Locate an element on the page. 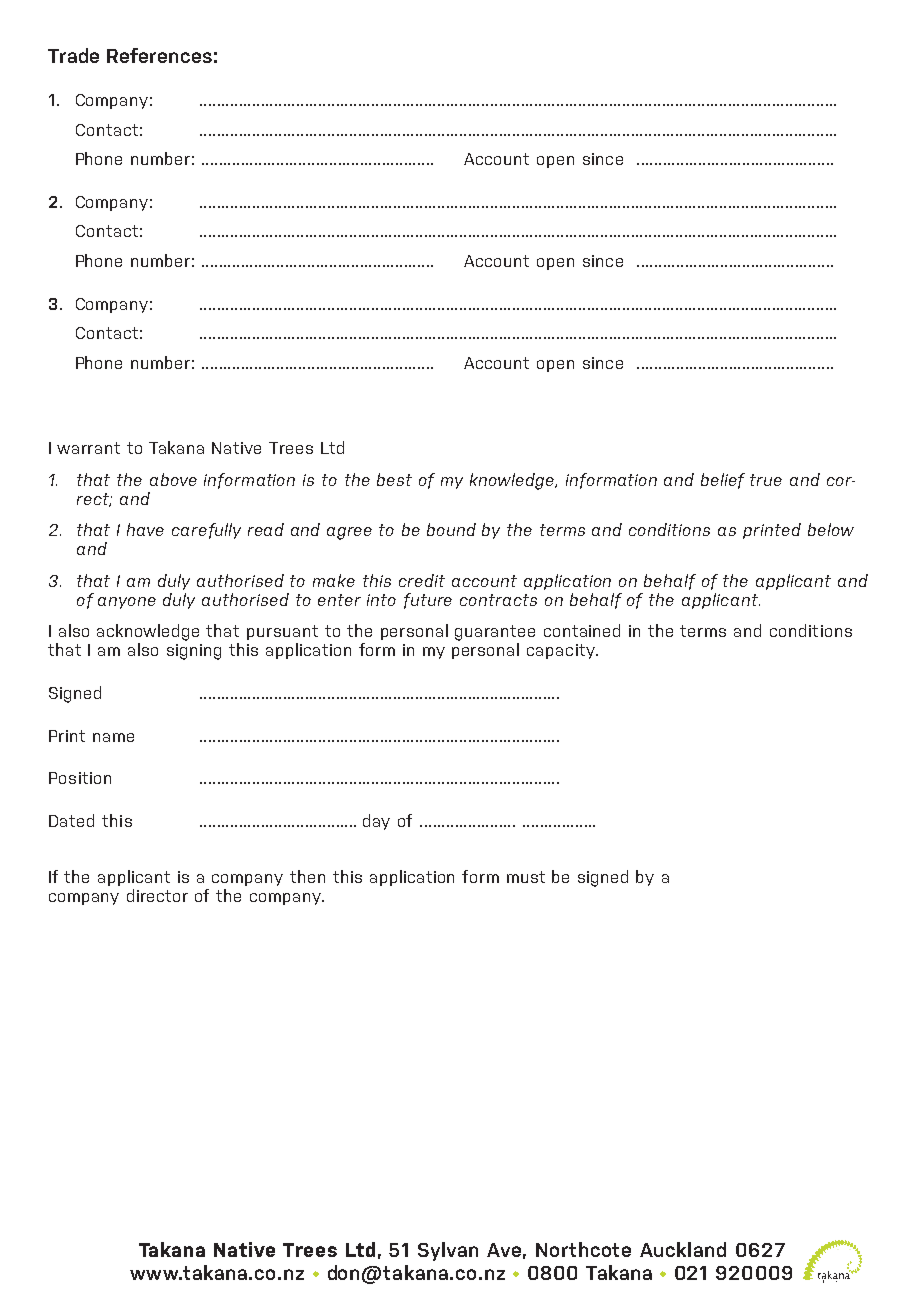 Image resolution: width=924 pixels, height=1308 pixels. guarantee is located at coordinates (495, 634).
